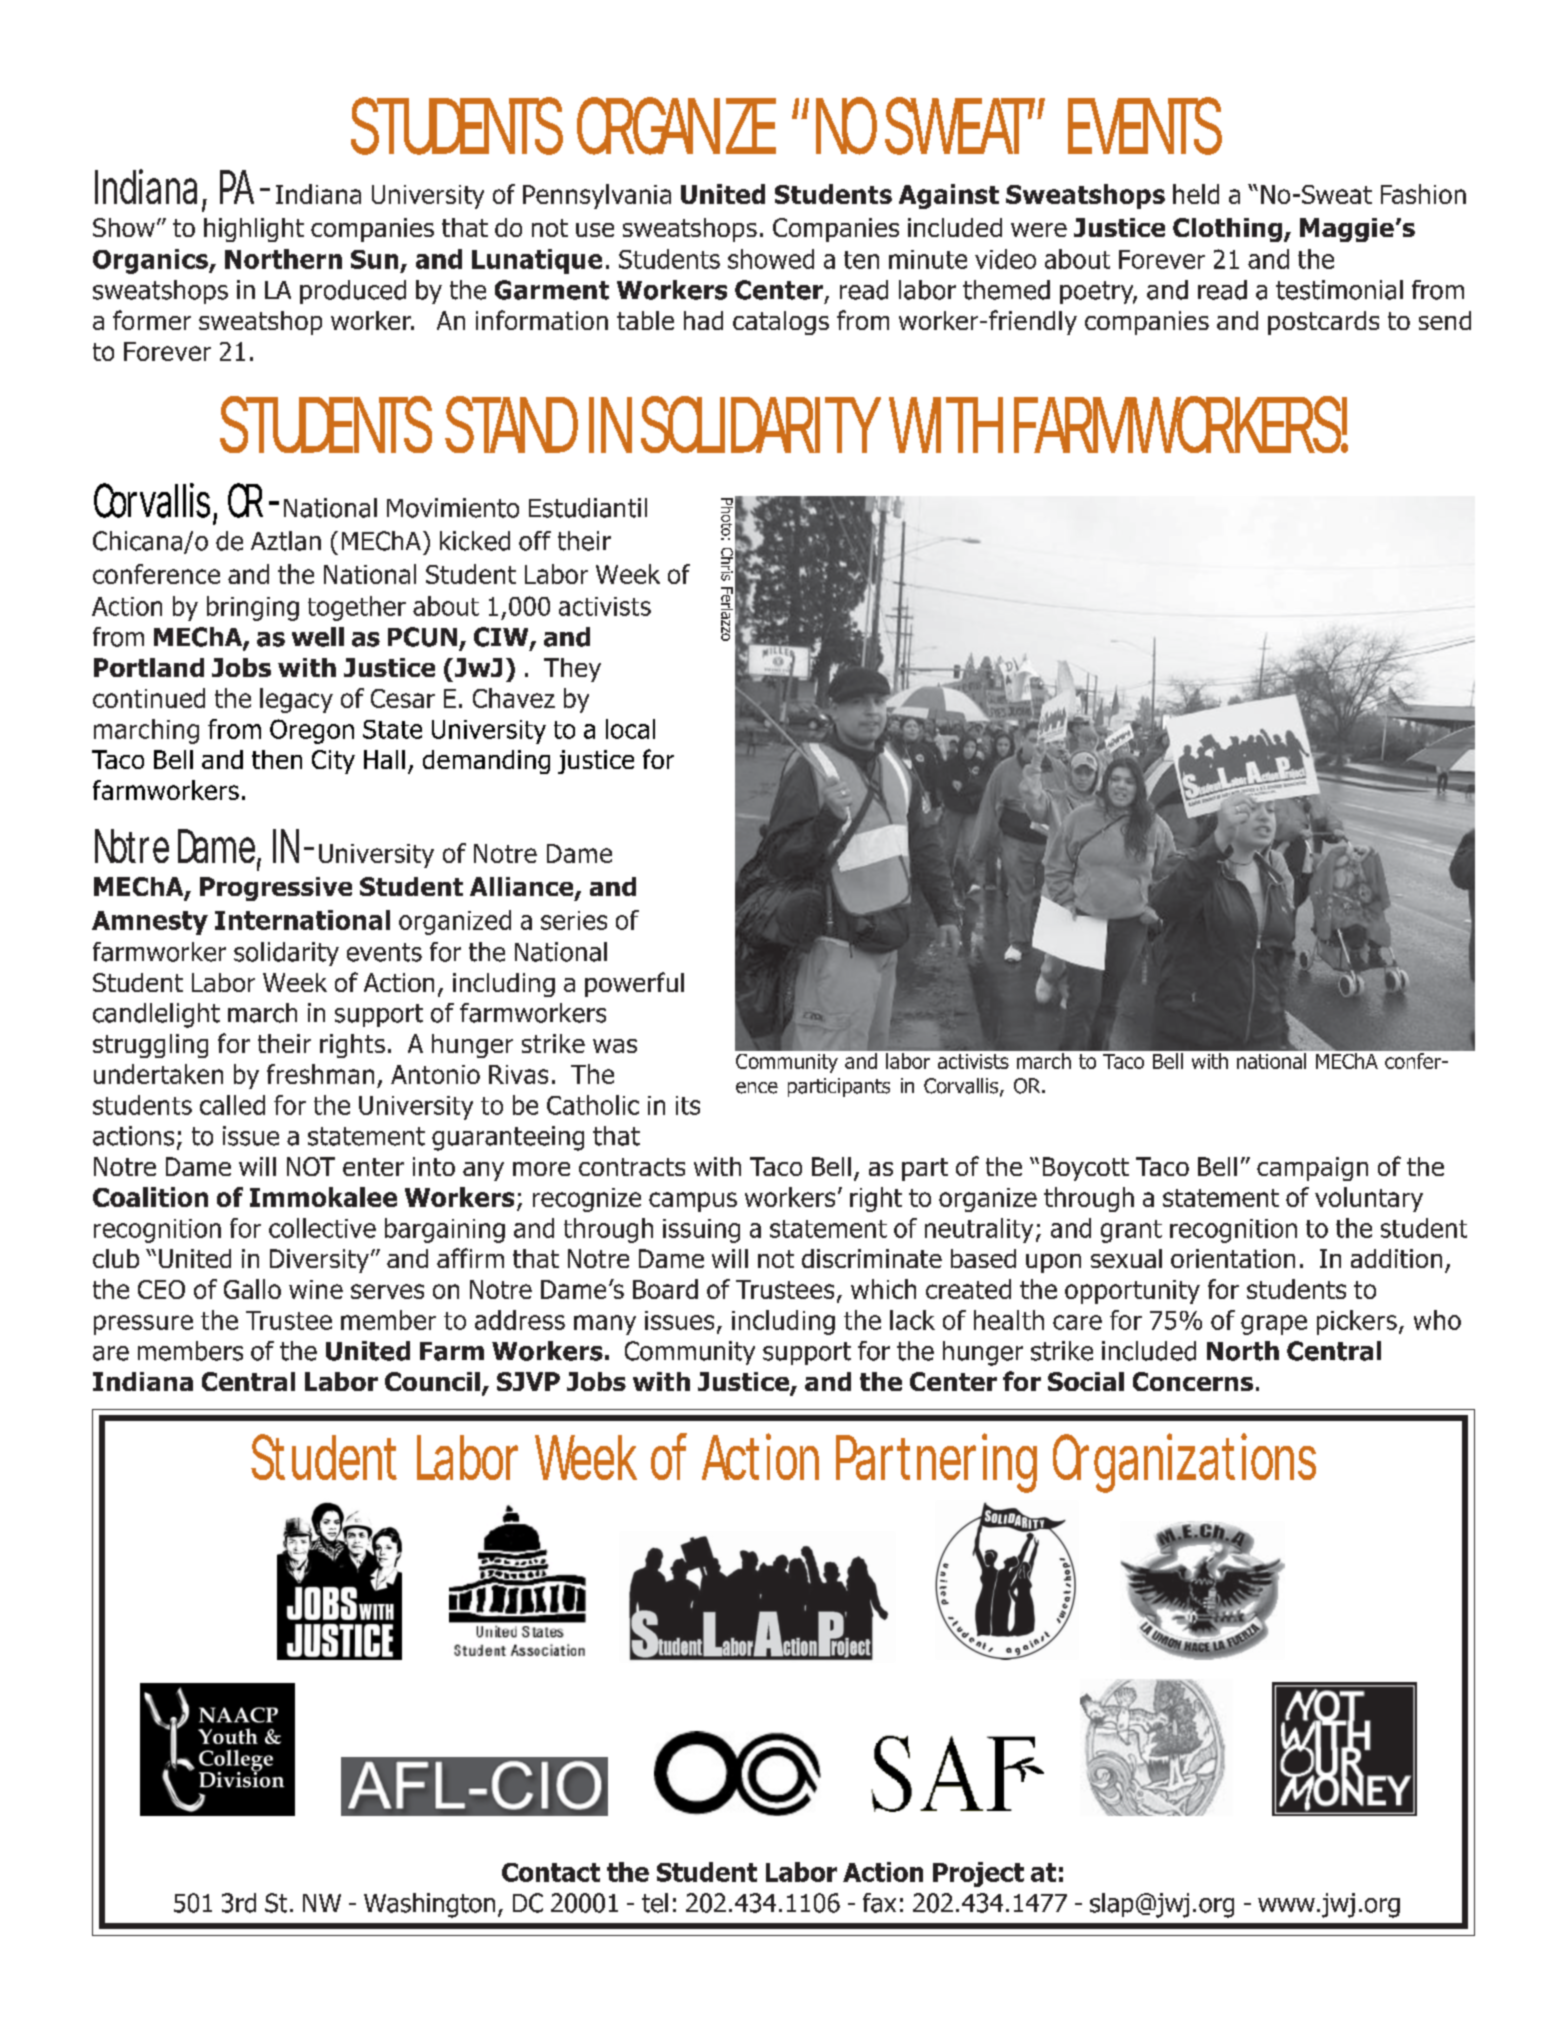 Image resolution: width=1567 pixels, height=2028 pixels. What do you see at coordinates (883, 1289) in the image?
I see `which` at bounding box center [883, 1289].
